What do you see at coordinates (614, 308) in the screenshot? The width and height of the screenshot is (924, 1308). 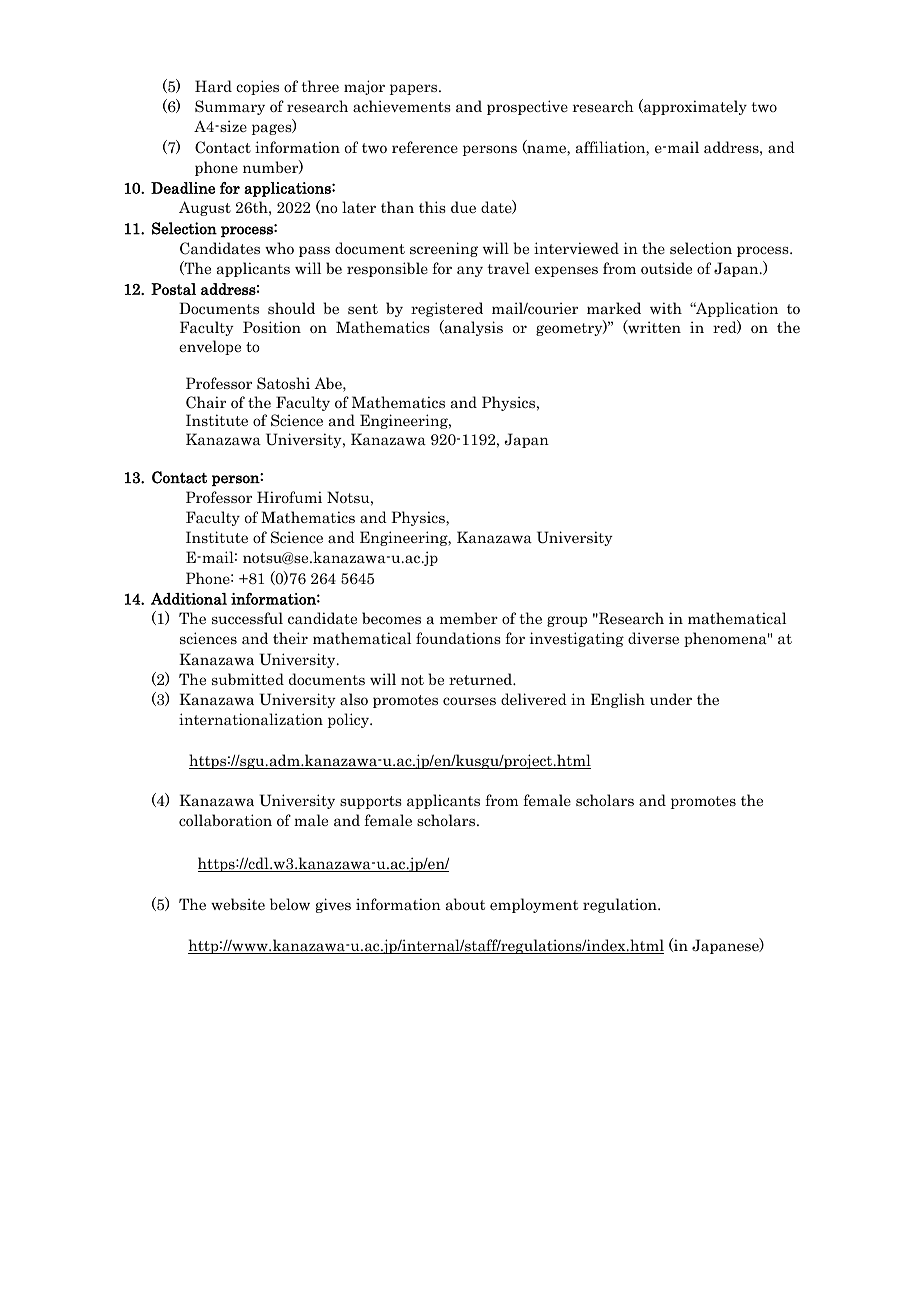 I see `marked` at bounding box center [614, 308].
